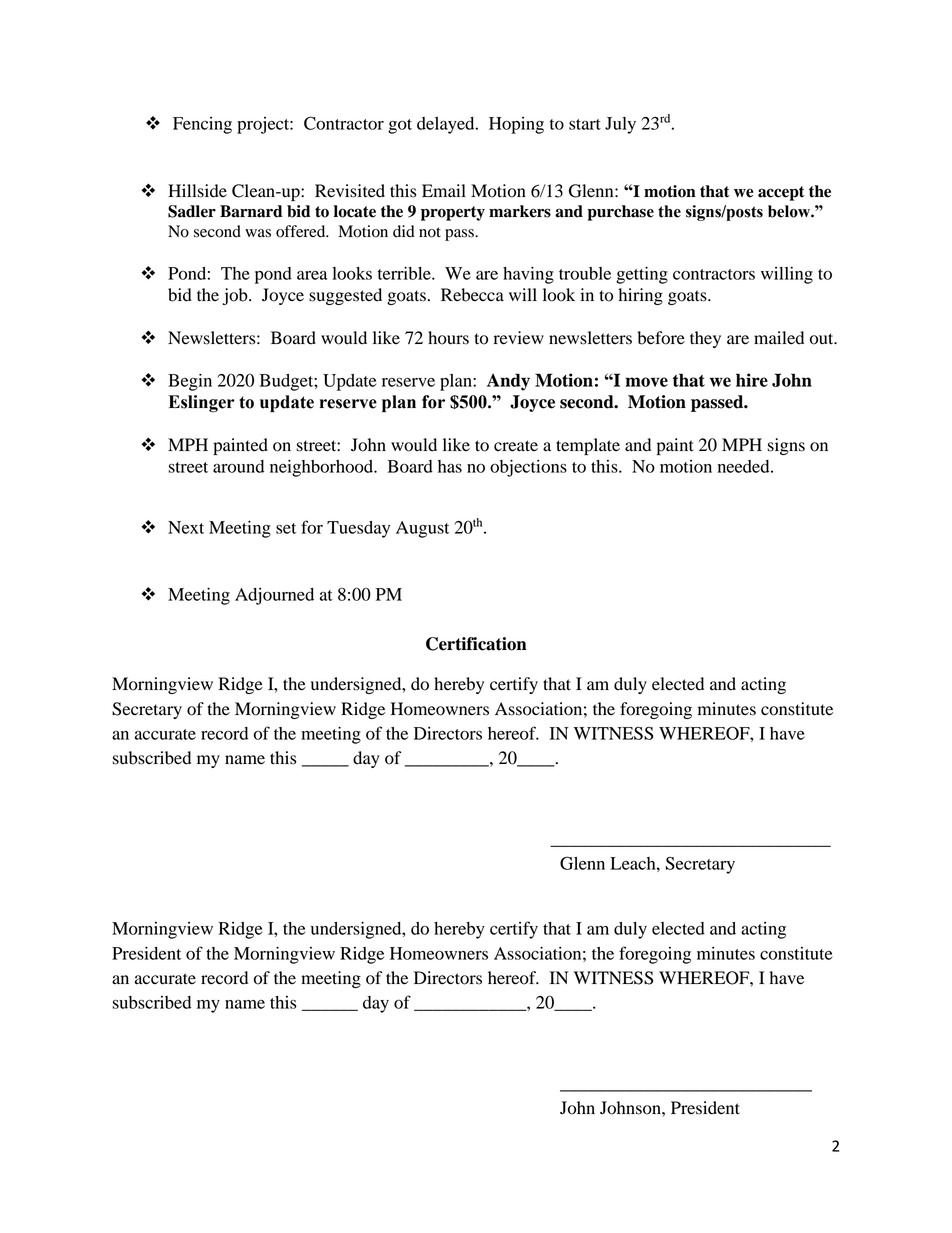  I want to click on template, so click(588, 446).
